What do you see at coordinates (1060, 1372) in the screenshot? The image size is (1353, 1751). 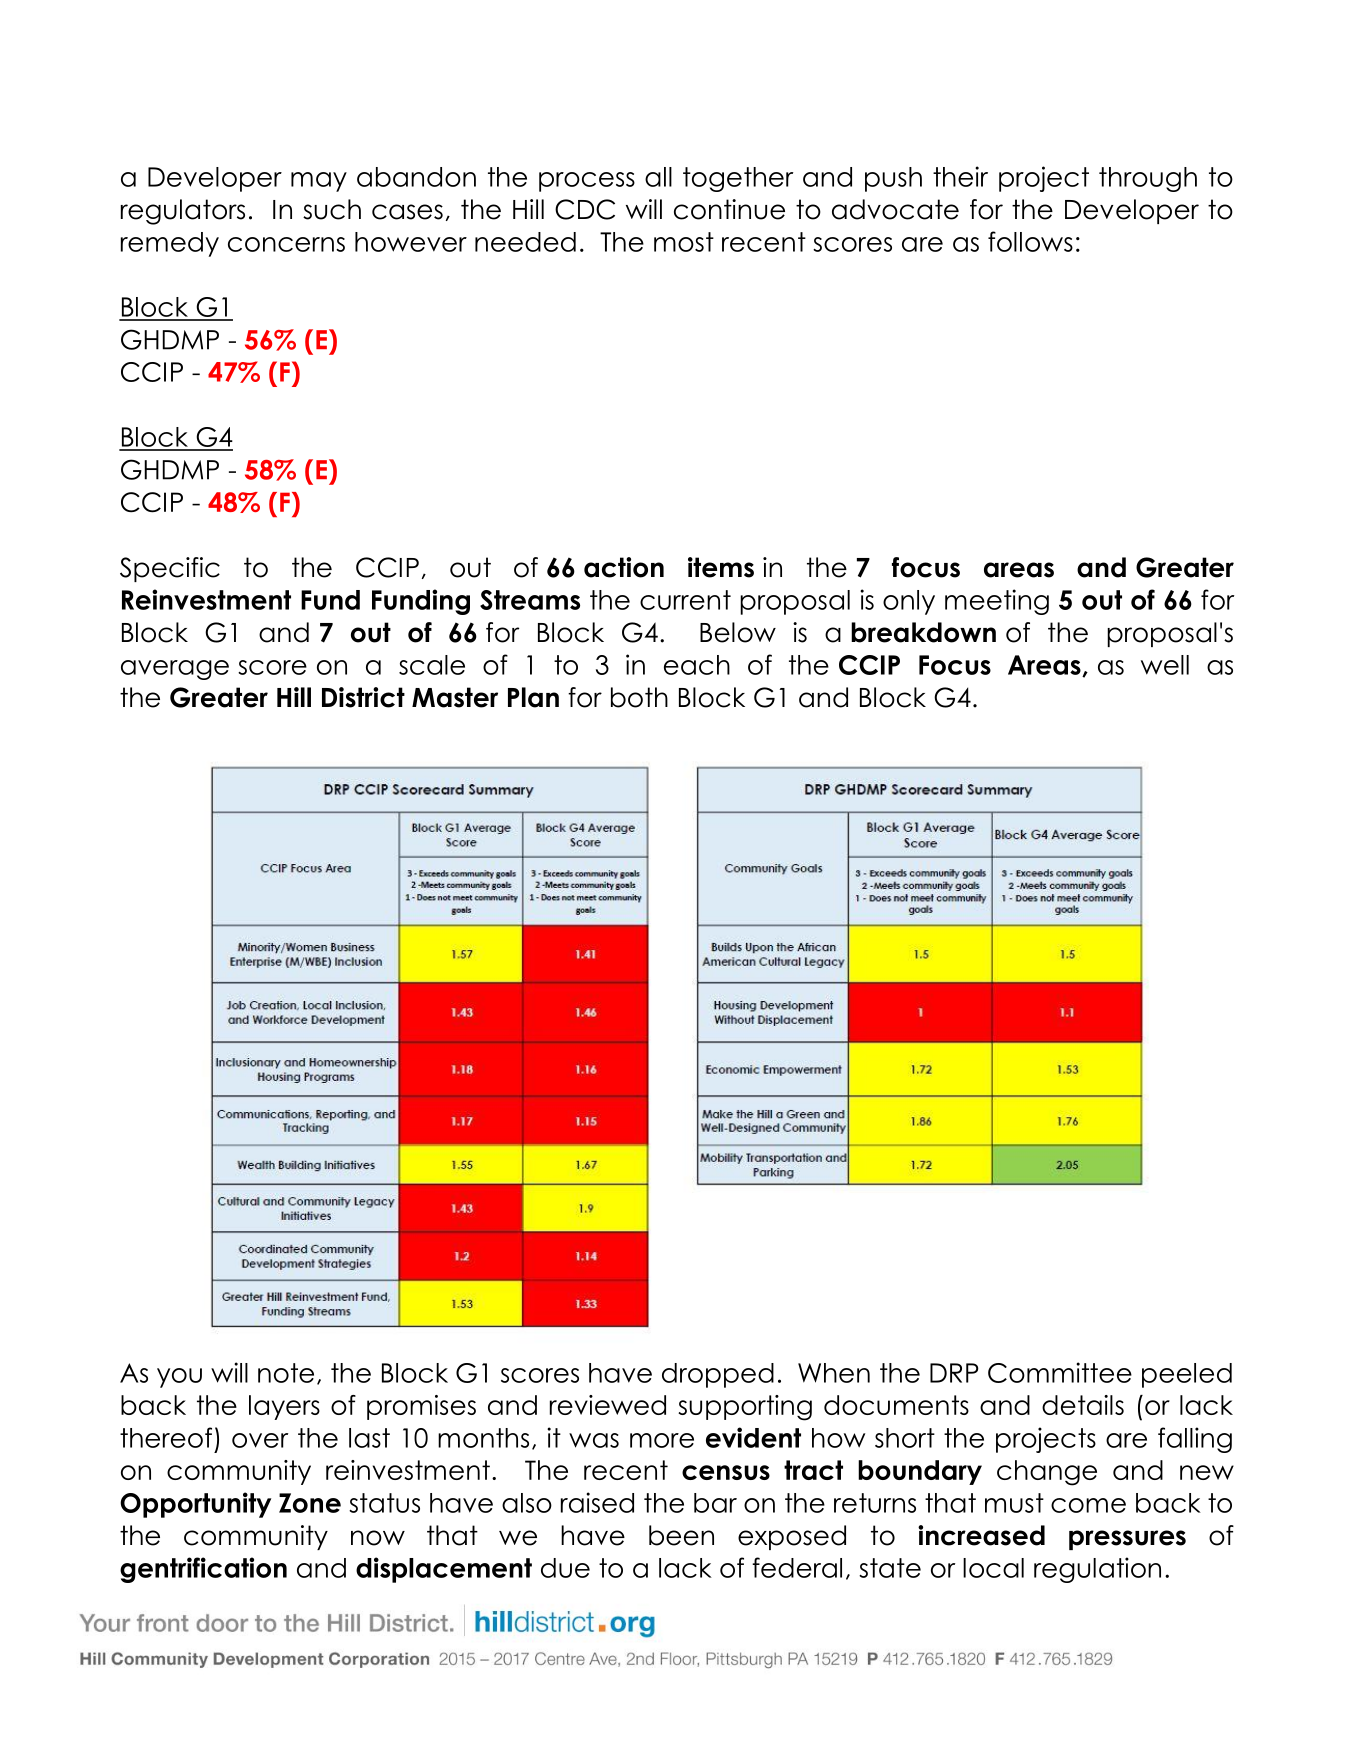 I see `Committee` at bounding box center [1060, 1372].
